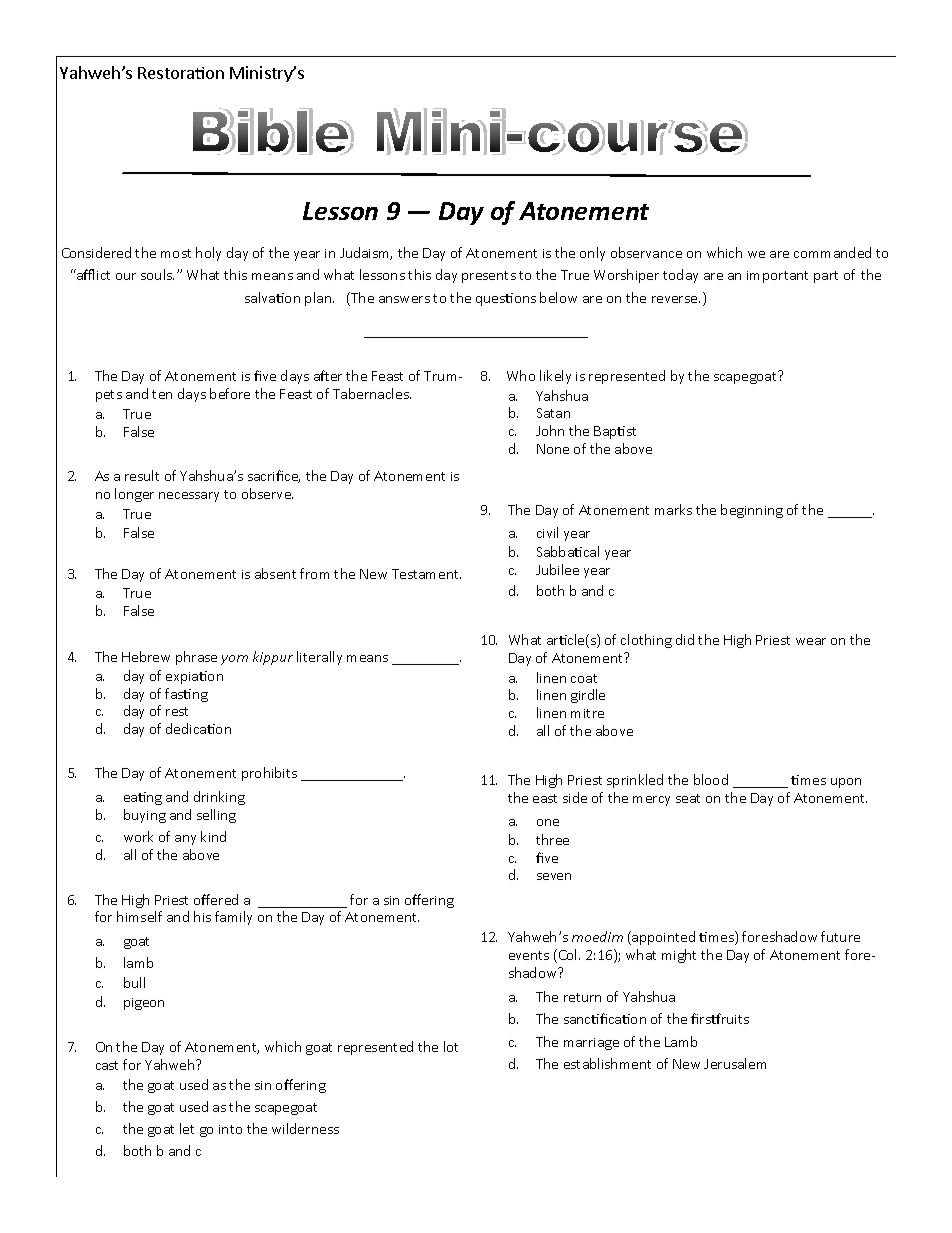  What do you see at coordinates (157, 274) in the page?
I see `souls` at bounding box center [157, 274].
